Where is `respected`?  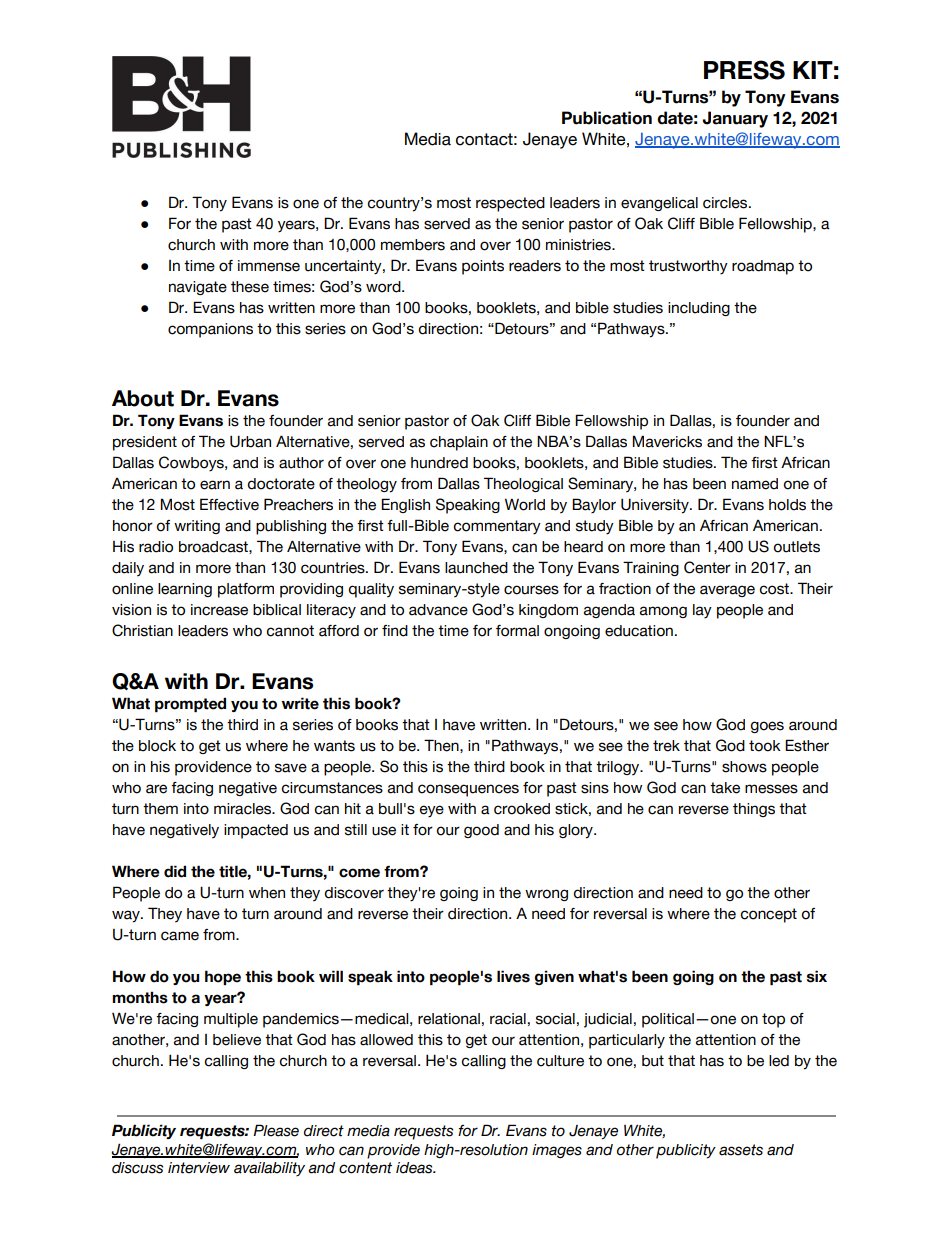
respected is located at coordinates (510, 204).
